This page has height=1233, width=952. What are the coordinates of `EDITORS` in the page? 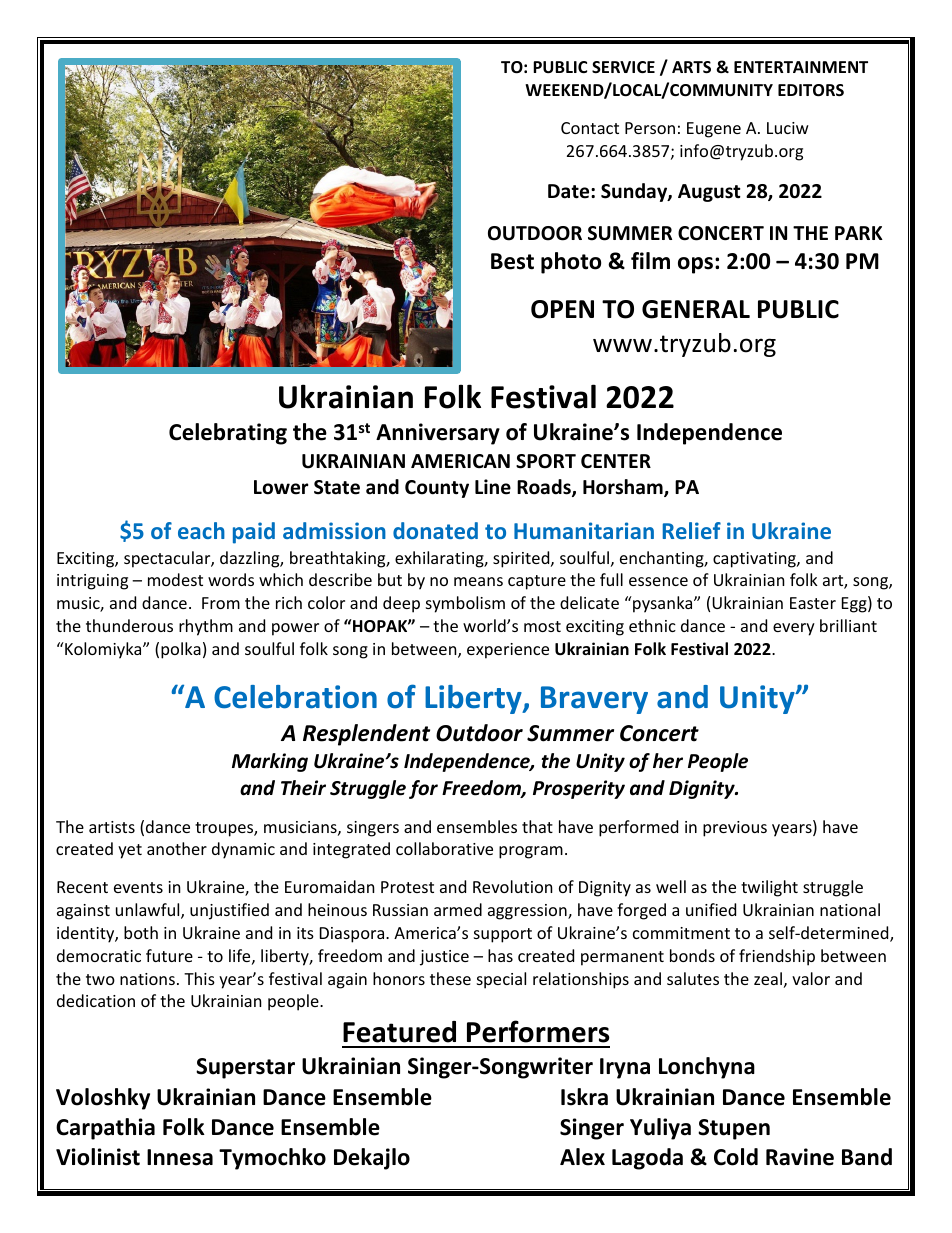 It's located at (811, 90).
